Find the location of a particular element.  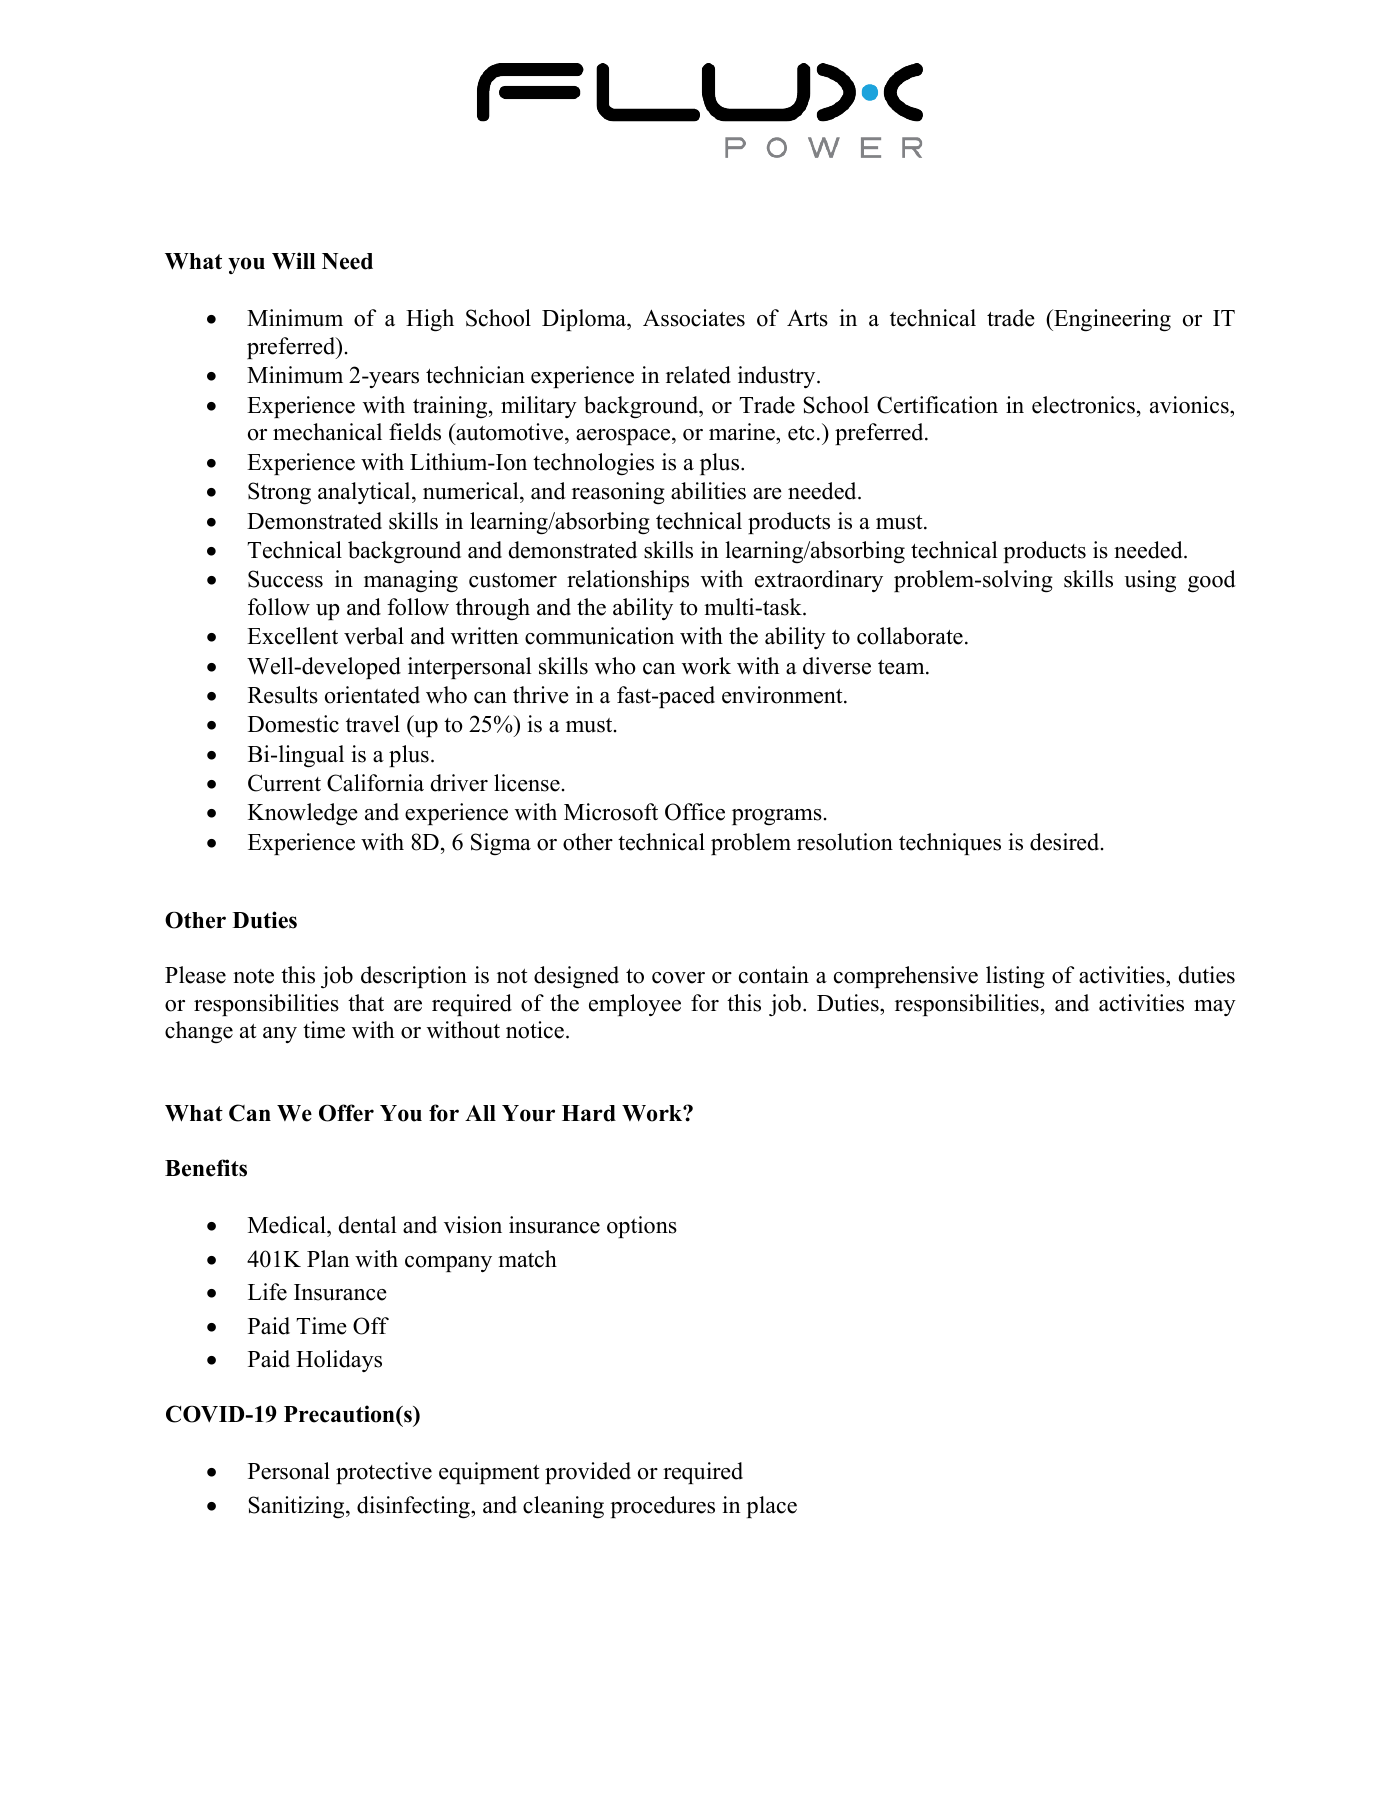

Engineering is located at coordinates (1111, 320).
